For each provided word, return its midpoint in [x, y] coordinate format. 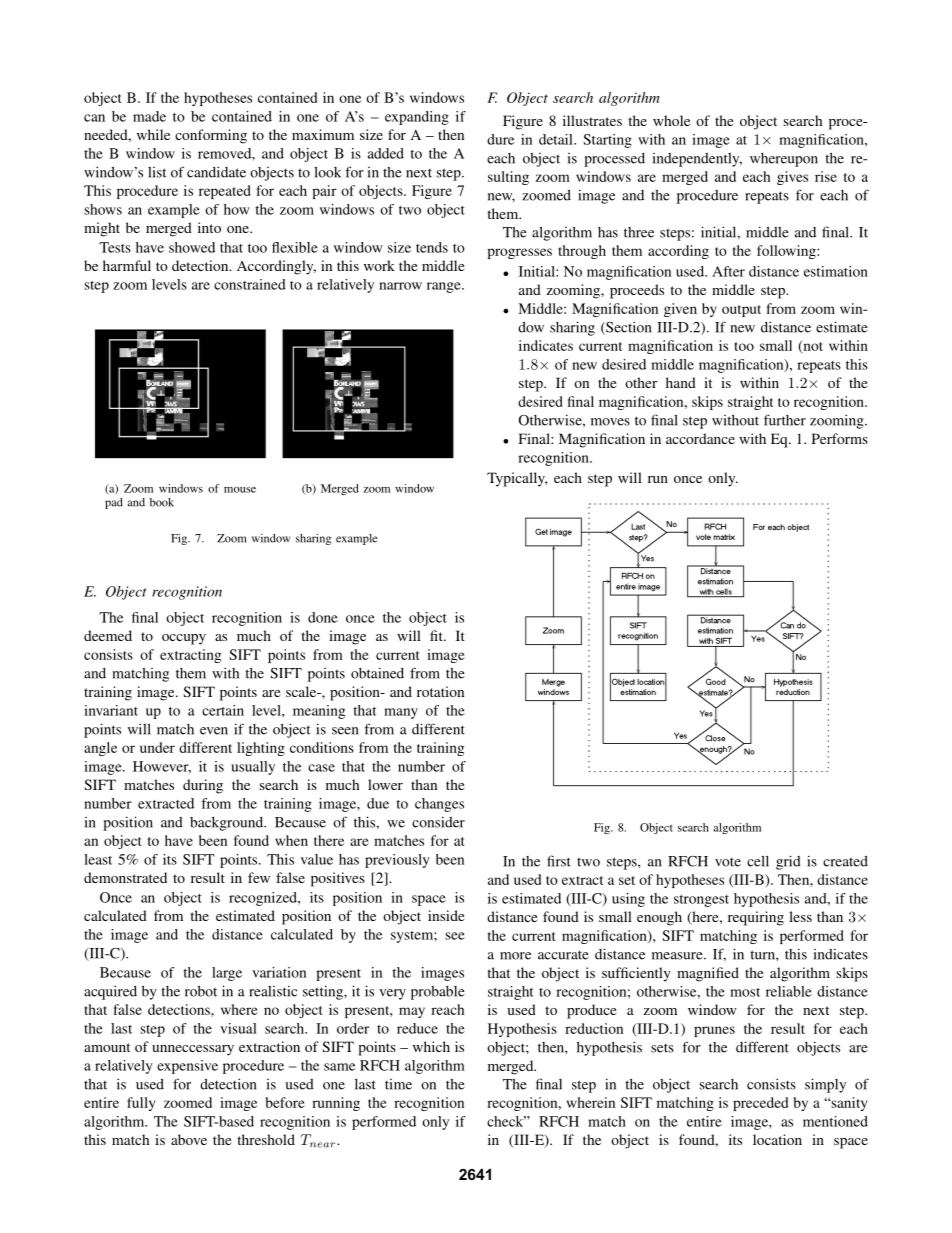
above [189, 1139]
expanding [417, 118]
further [785, 420]
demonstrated [125, 877]
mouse [240, 490]
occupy [184, 639]
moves [610, 422]
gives [792, 178]
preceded [760, 1104]
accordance [700, 438]
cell [758, 861]
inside [446, 915]
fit [437, 635]
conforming [211, 136]
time [398, 1084]
